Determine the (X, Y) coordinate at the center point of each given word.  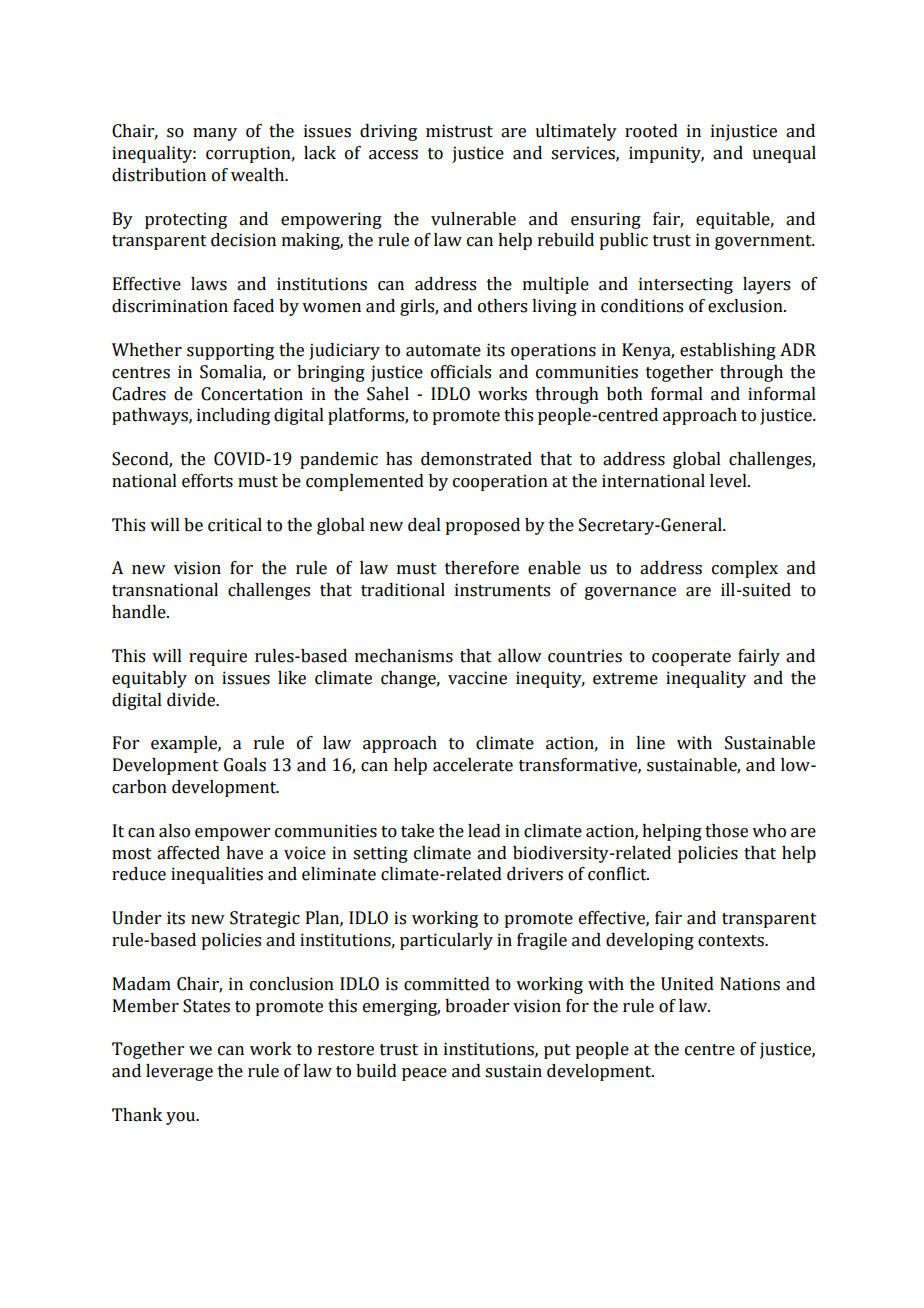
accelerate (473, 765)
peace (424, 1074)
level (729, 481)
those (726, 831)
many (215, 134)
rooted (651, 131)
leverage (179, 1072)
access (393, 155)
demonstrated (476, 459)
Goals (245, 765)
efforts (207, 481)
